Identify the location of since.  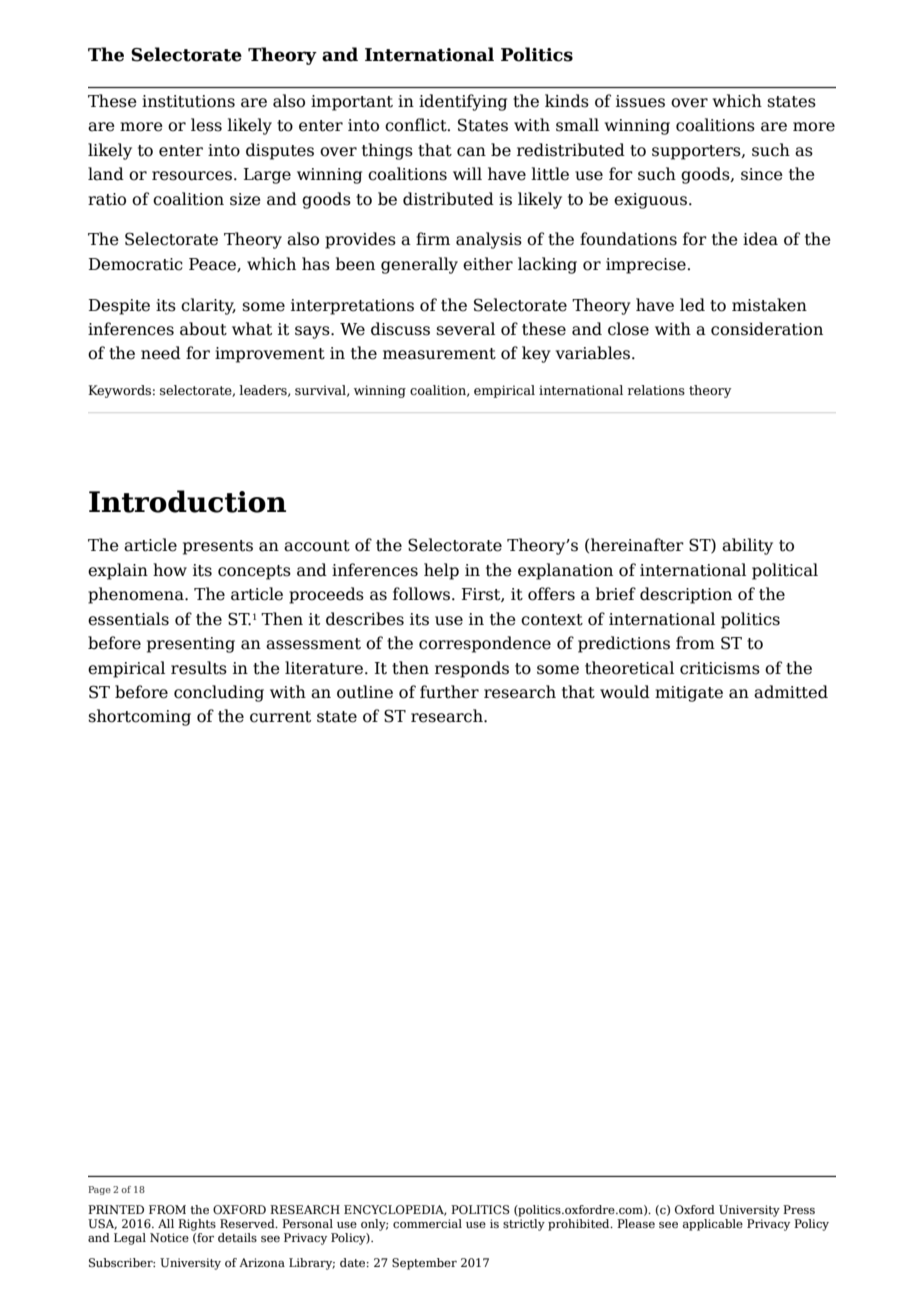
(762, 174).
